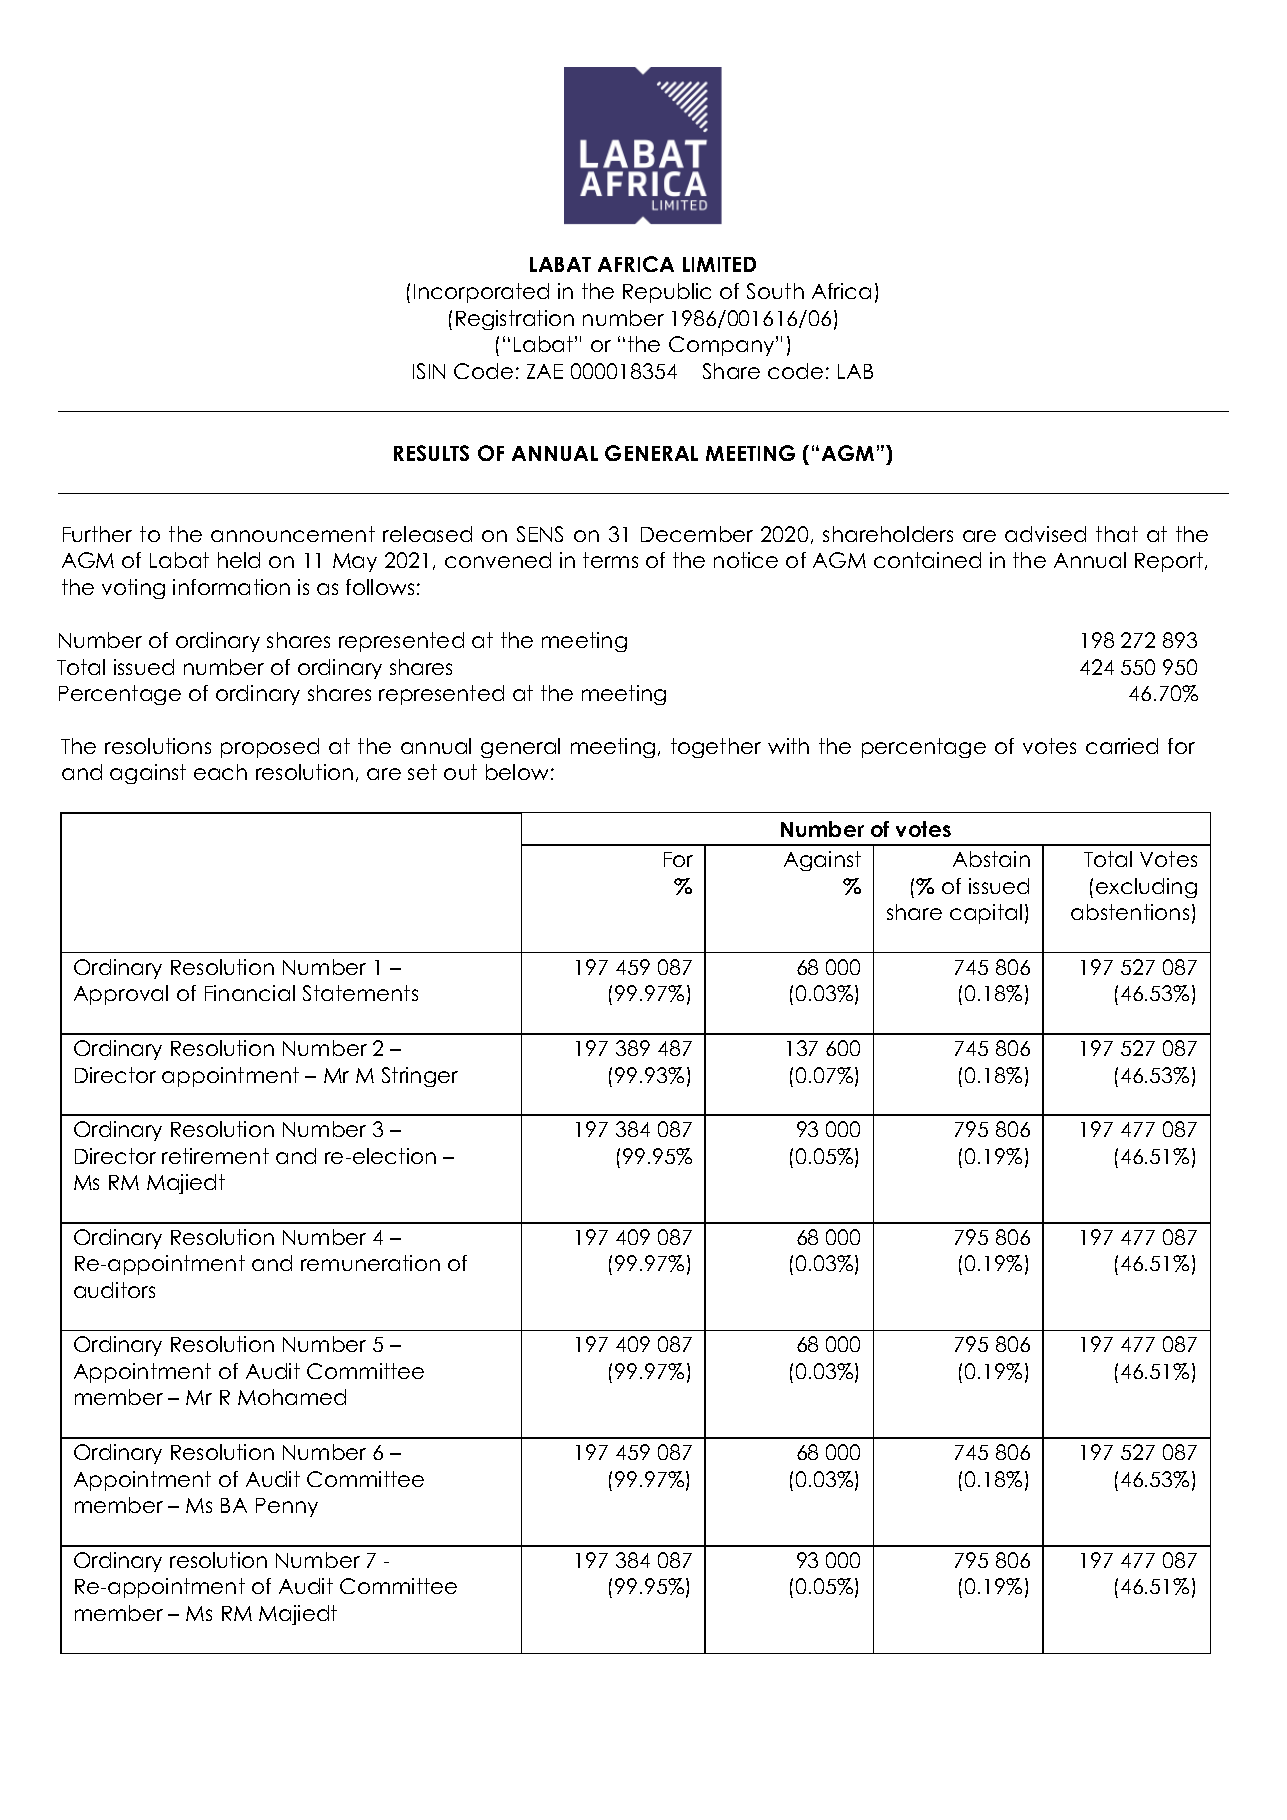 Image resolution: width=1287 pixels, height=1820 pixels. What do you see at coordinates (775, 291) in the document?
I see `South` at bounding box center [775, 291].
